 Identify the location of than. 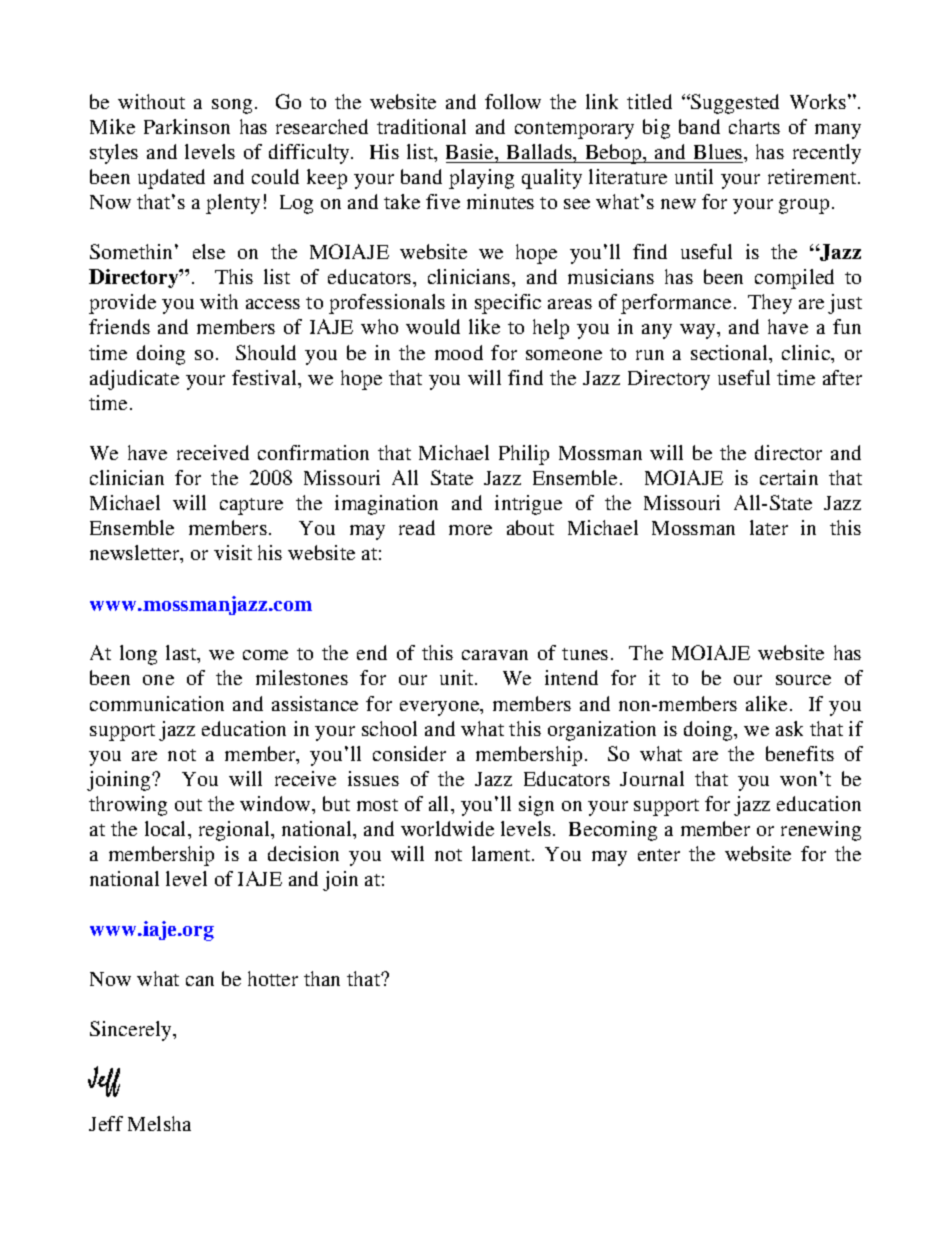
(322, 978).
